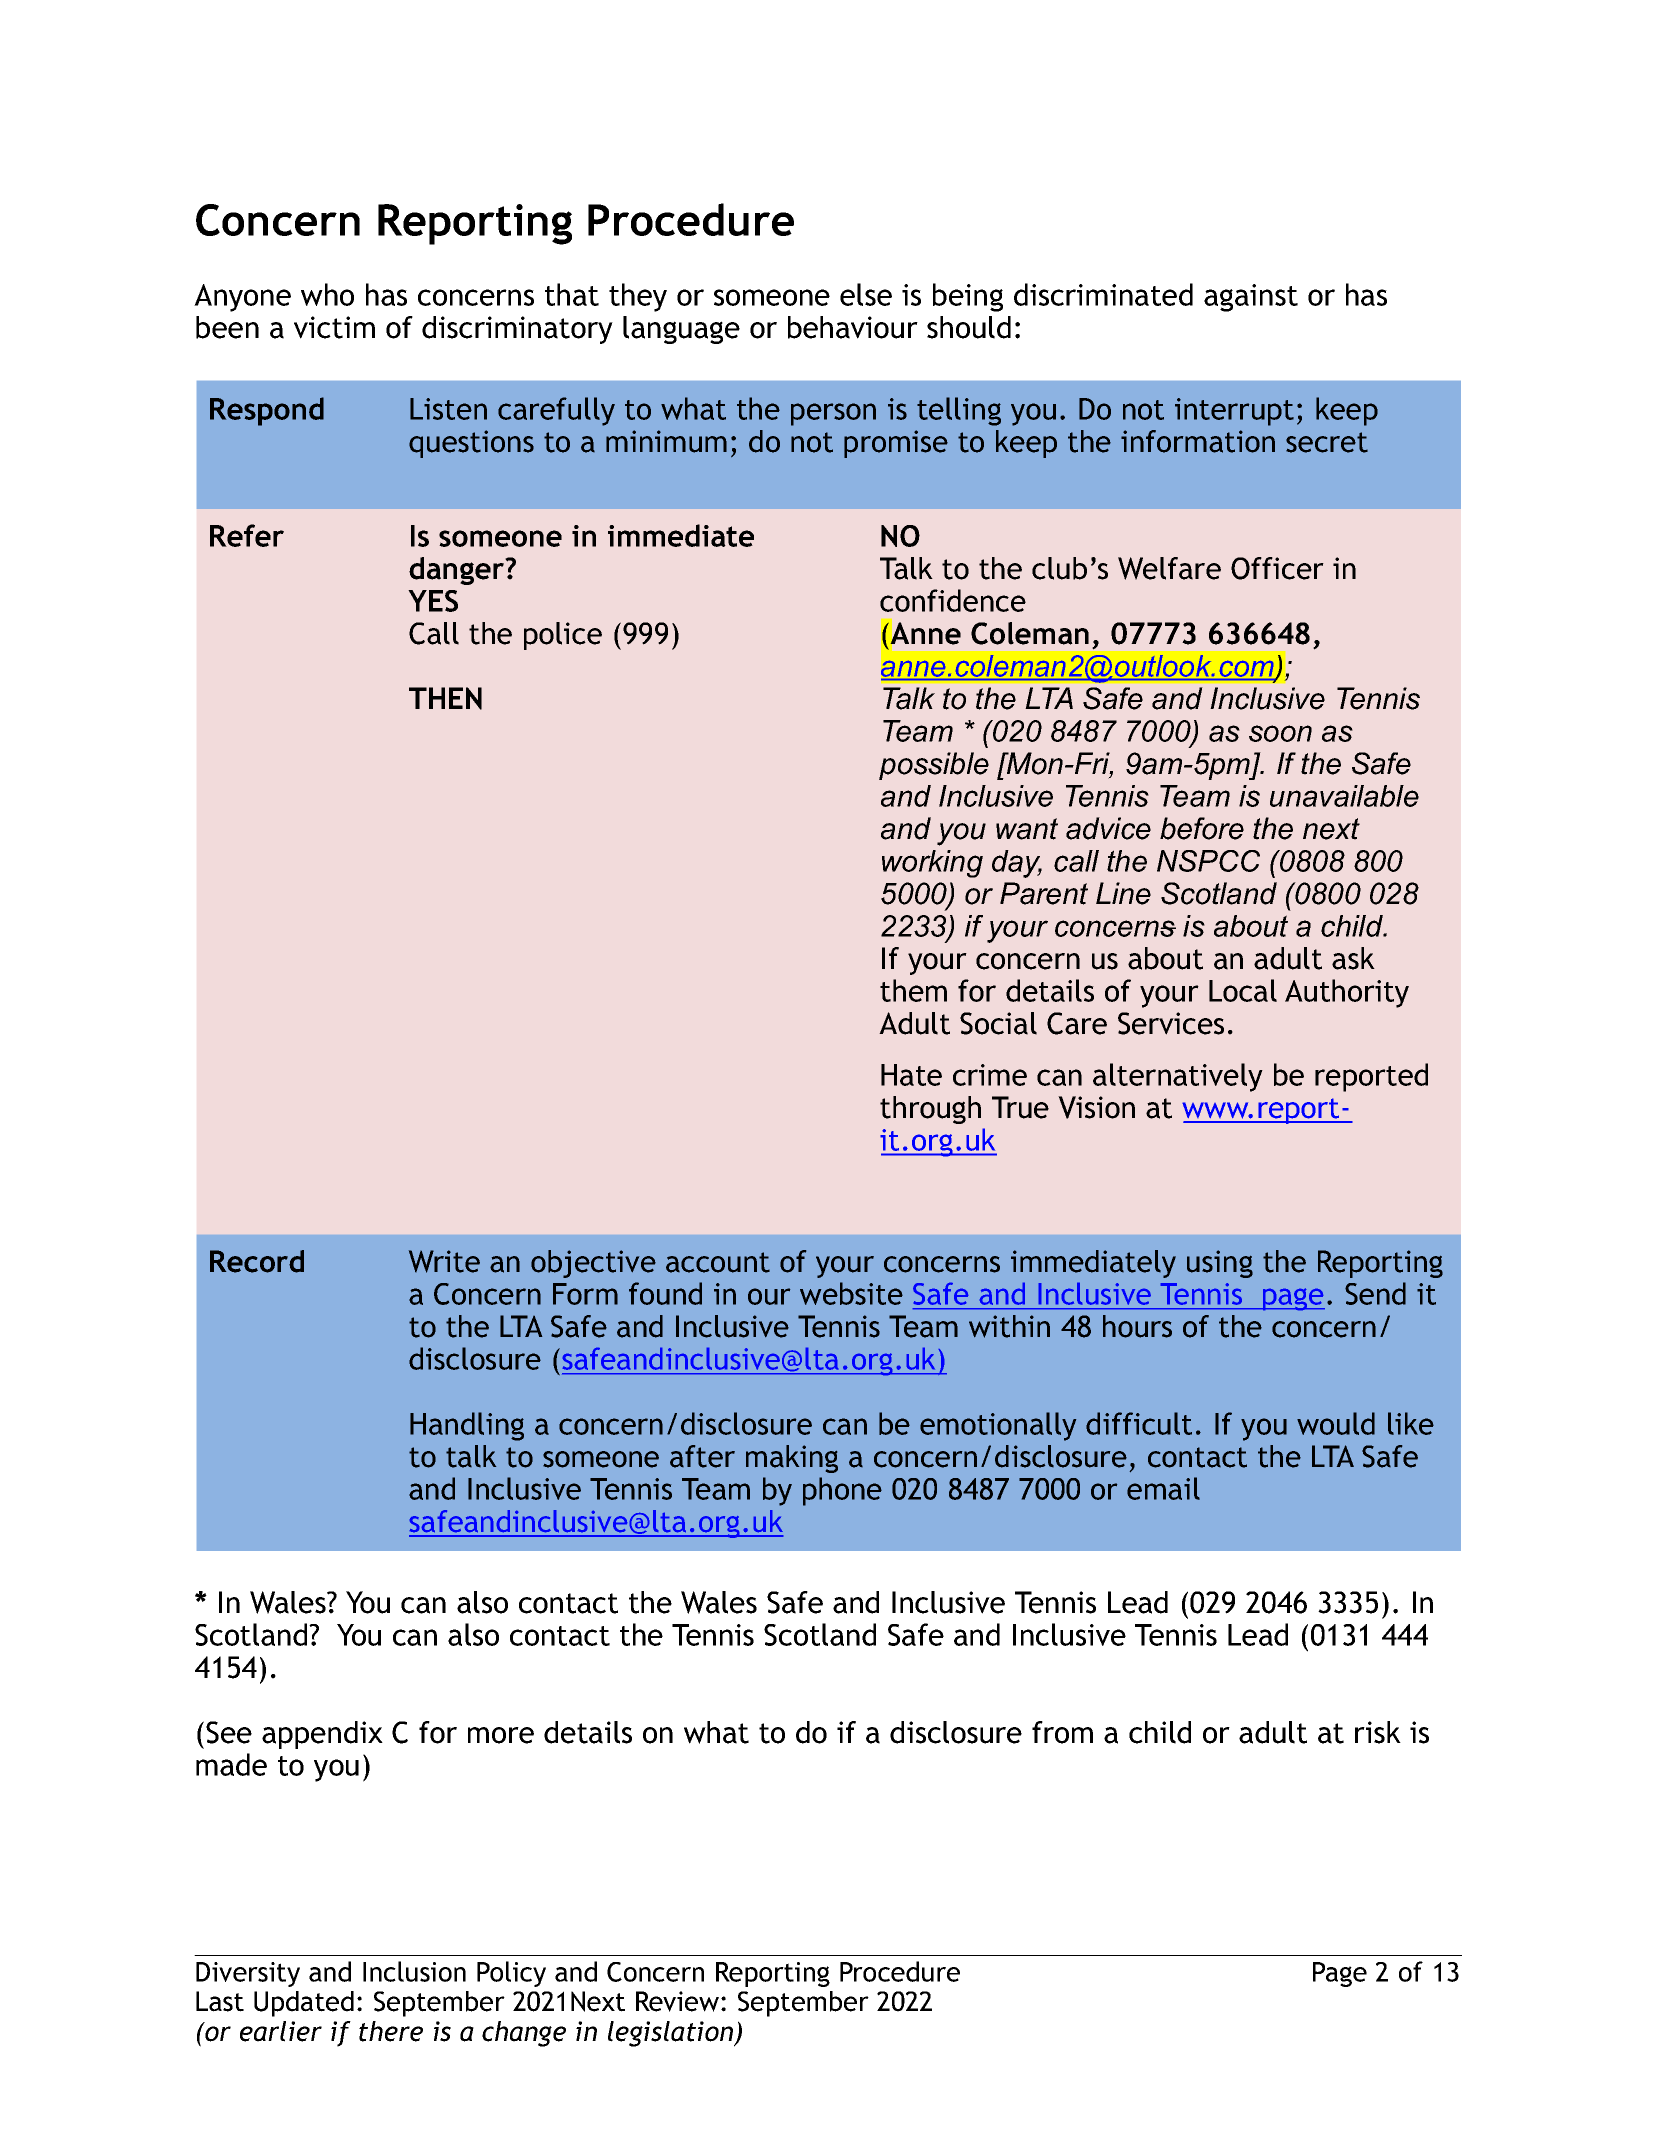  I want to click on against, so click(1251, 298).
